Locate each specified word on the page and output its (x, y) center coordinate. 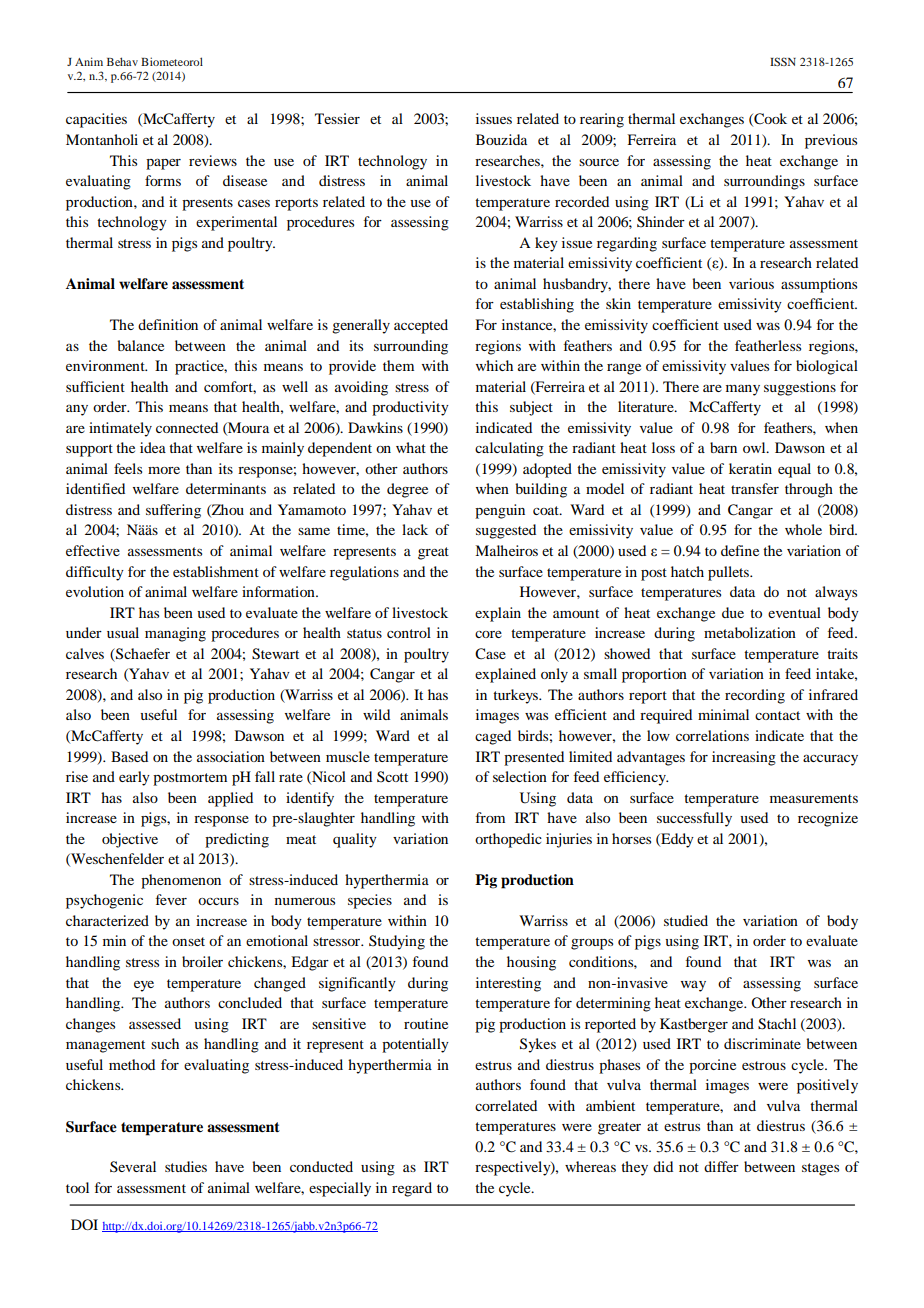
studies (186, 1166)
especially (340, 1189)
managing (175, 634)
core (488, 634)
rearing (602, 120)
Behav (122, 61)
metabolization (750, 632)
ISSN (783, 61)
